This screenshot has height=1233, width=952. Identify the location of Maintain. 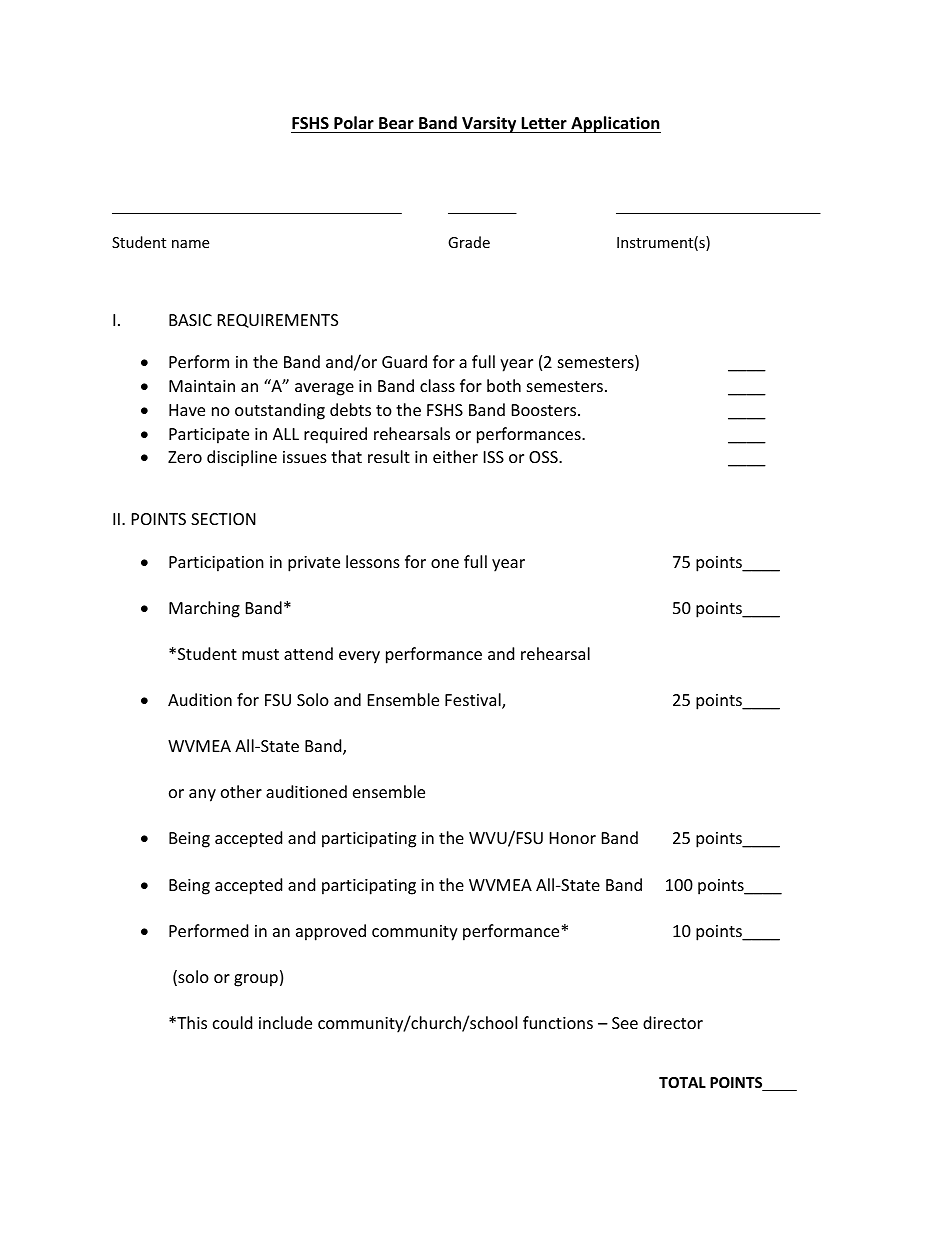
(202, 386).
